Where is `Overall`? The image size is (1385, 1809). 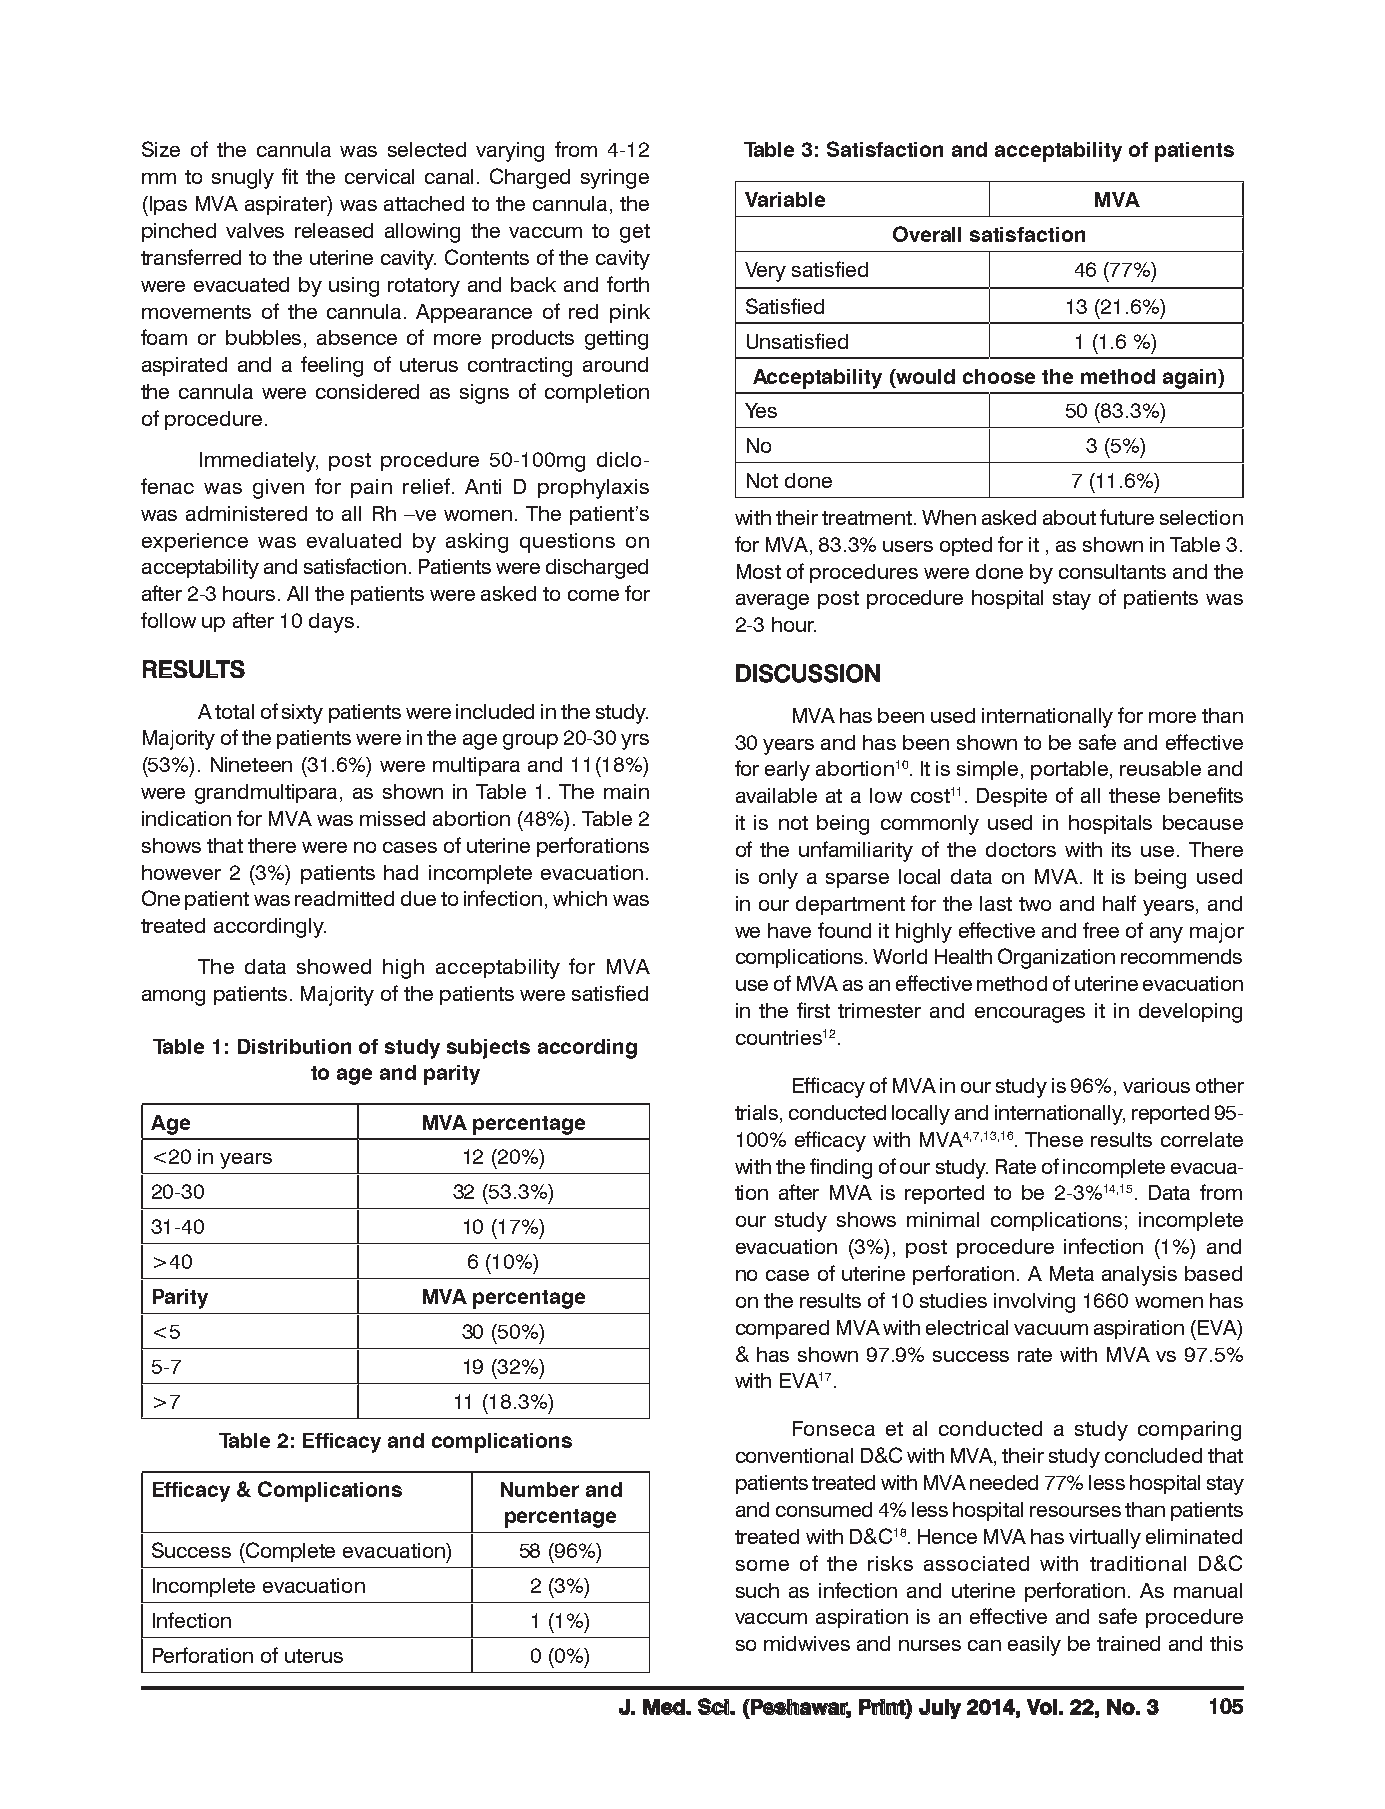
Overall is located at coordinates (927, 234).
